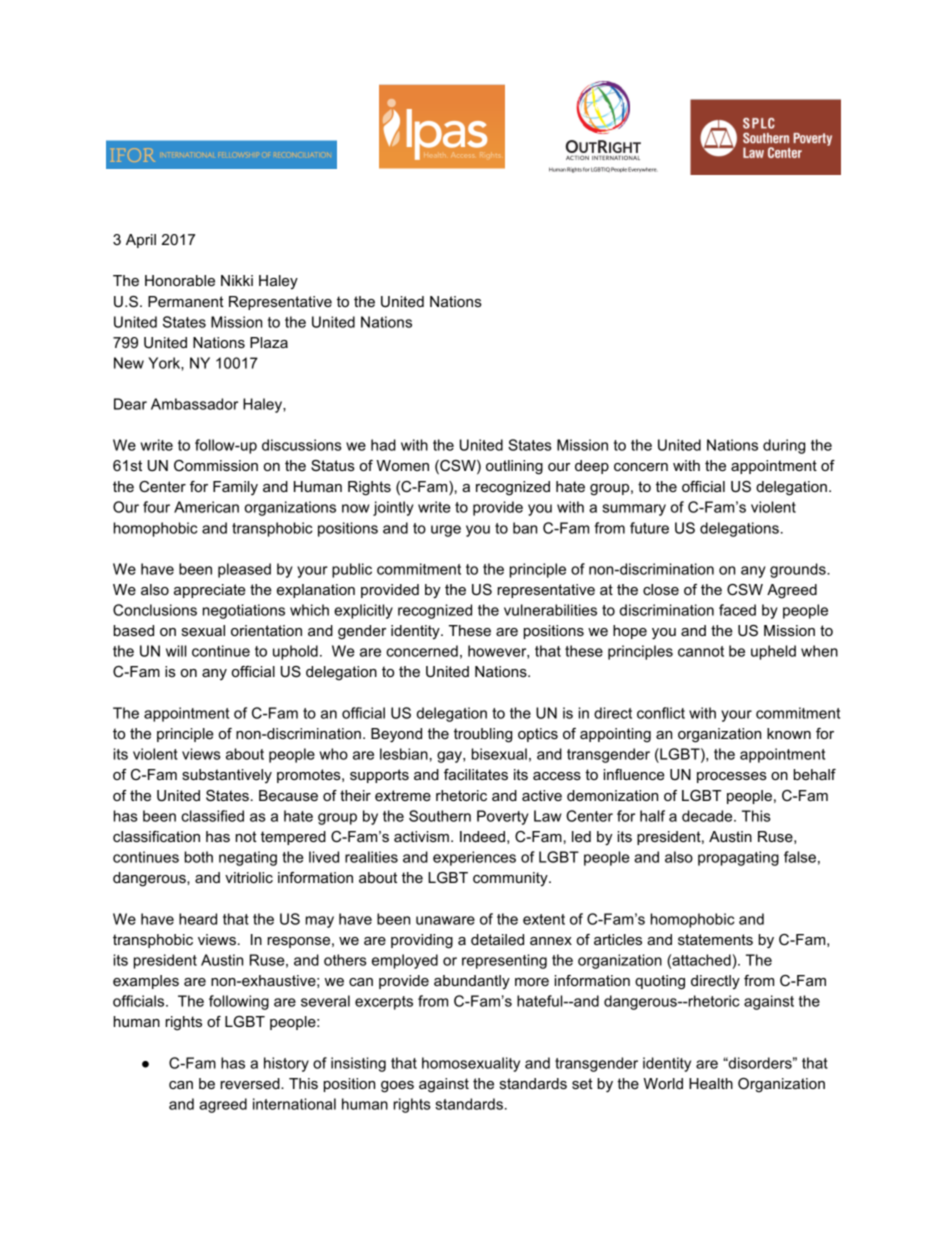 The image size is (952, 1233). What do you see at coordinates (176, 651) in the image?
I see `will` at bounding box center [176, 651].
